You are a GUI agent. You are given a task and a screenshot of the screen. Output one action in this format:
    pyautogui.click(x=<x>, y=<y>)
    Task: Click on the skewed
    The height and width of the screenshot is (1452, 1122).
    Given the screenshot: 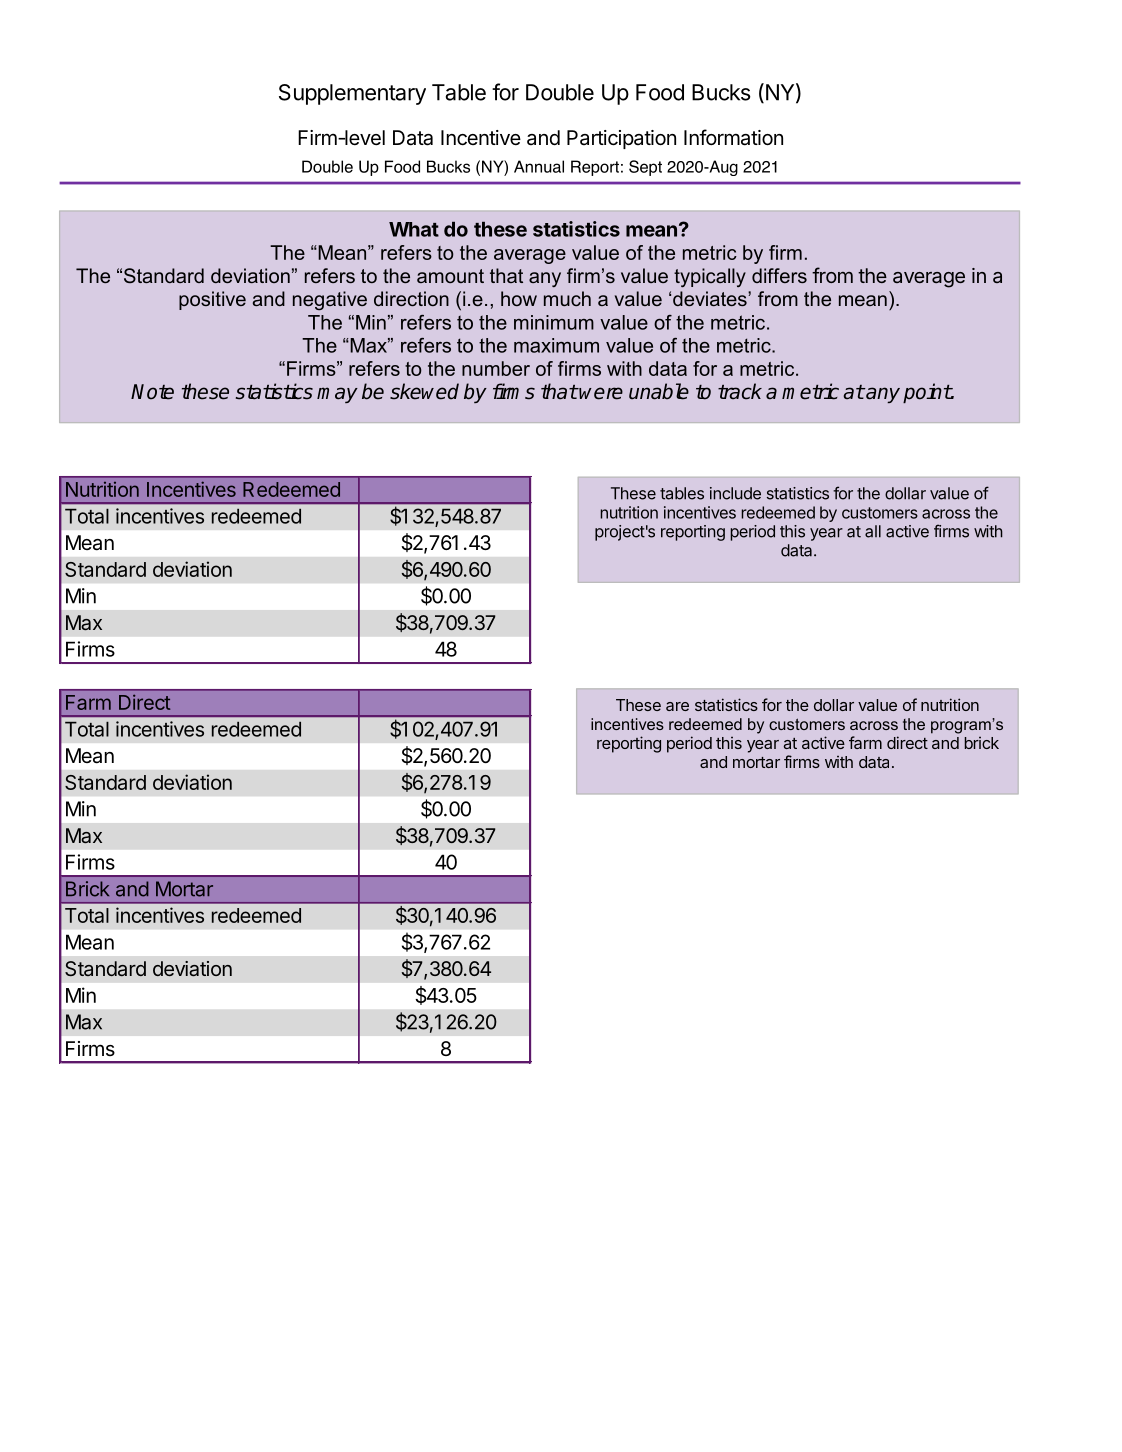 What is the action you would take?
    pyautogui.click(x=424, y=391)
